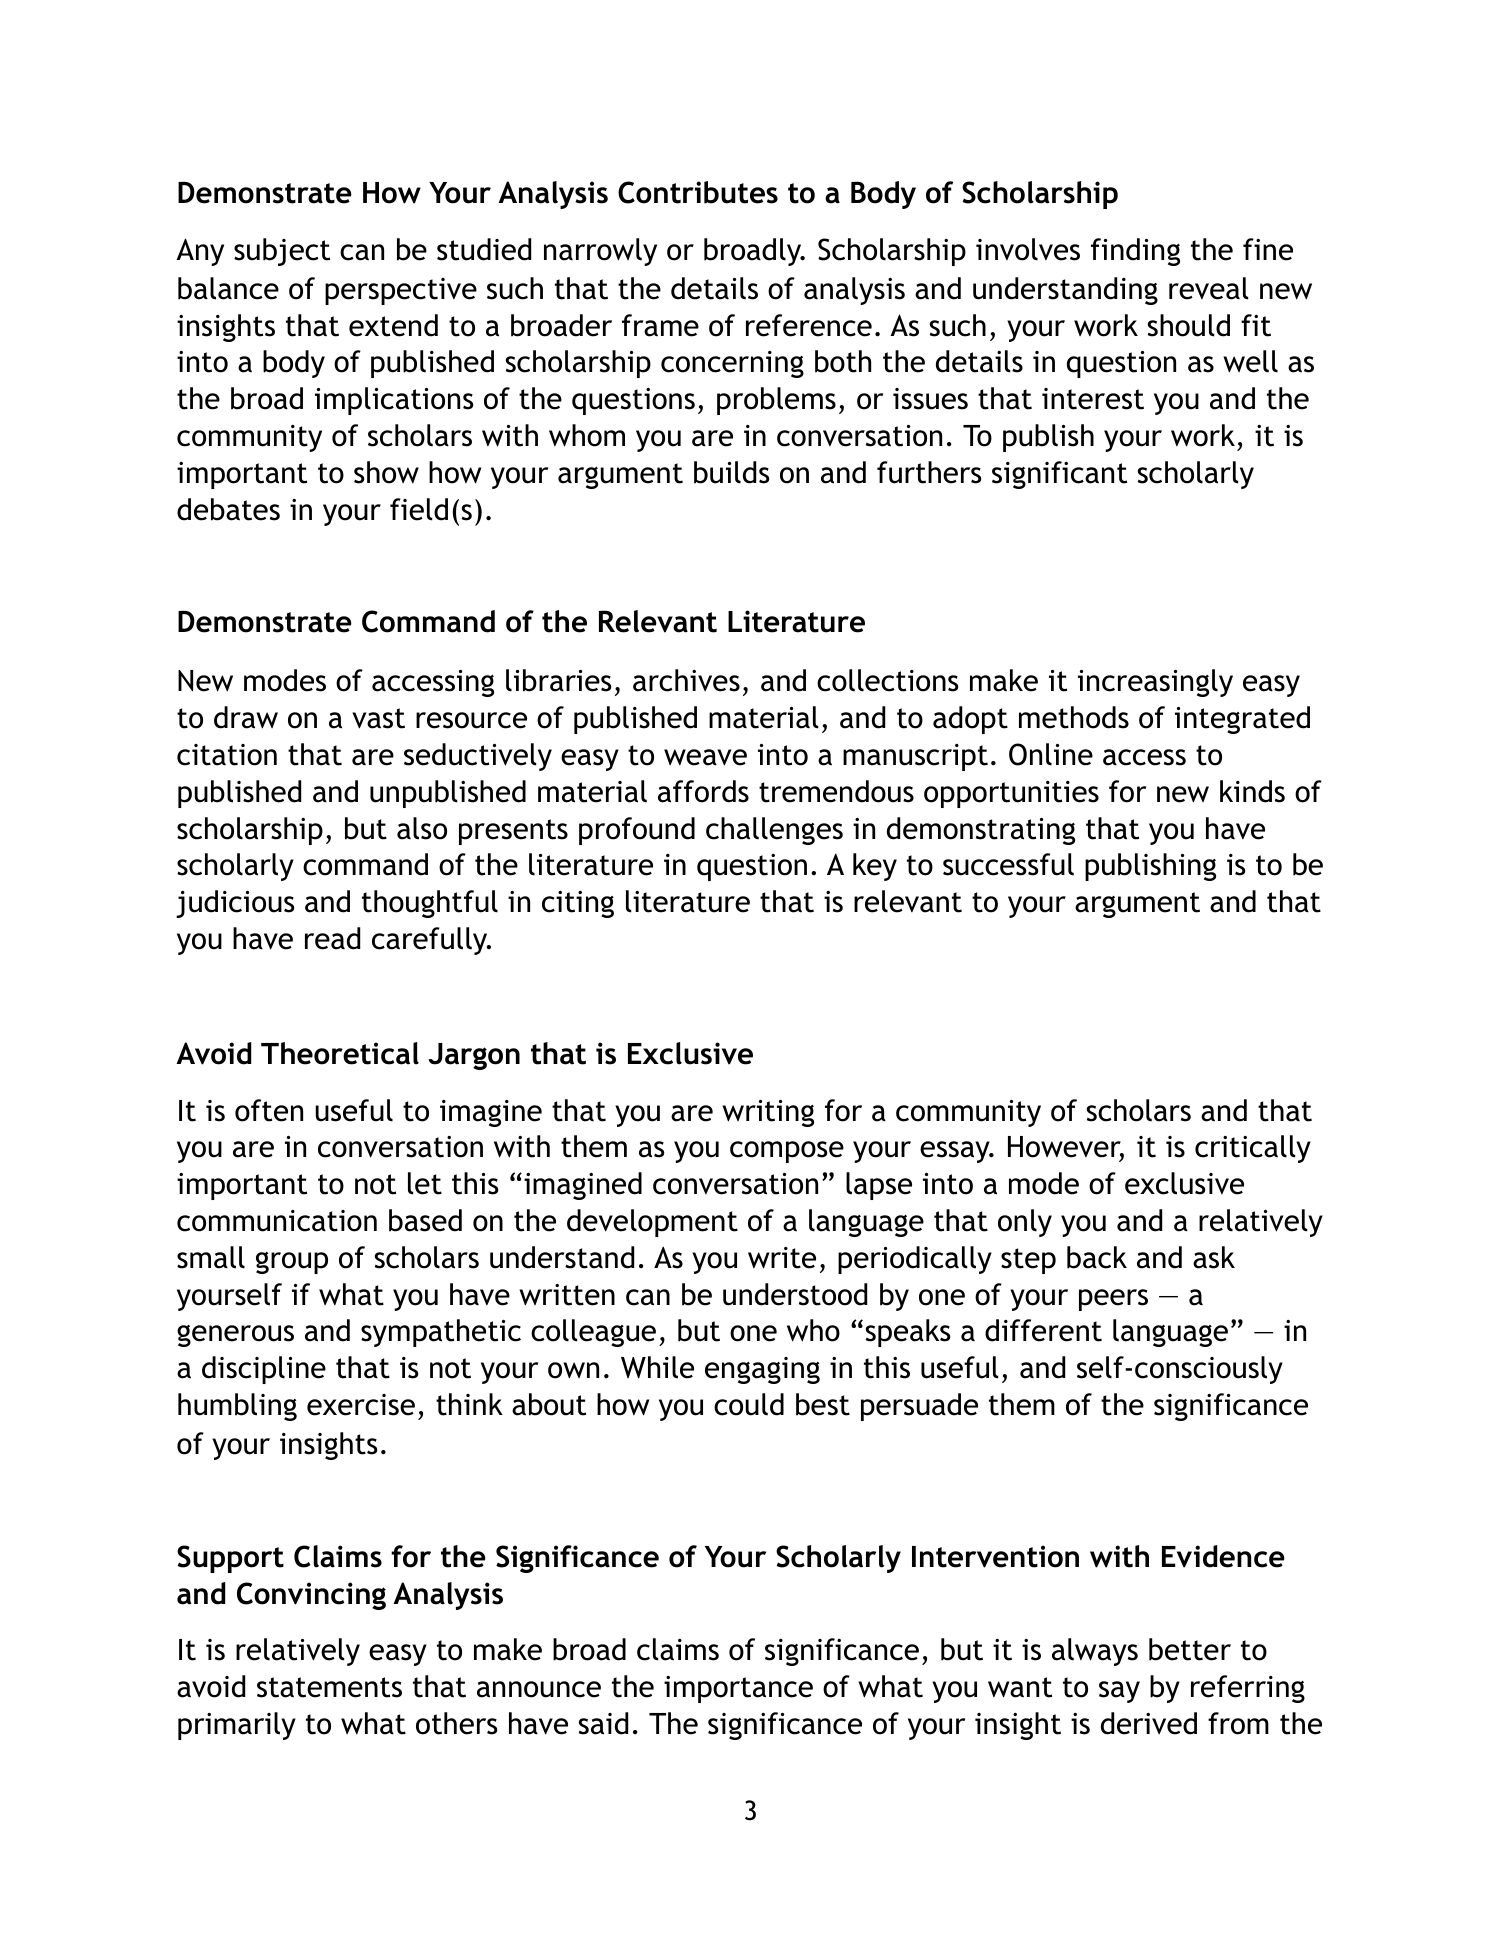 This document has width=1502, height=1943. I want to click on communication, so click(277, 1221).
